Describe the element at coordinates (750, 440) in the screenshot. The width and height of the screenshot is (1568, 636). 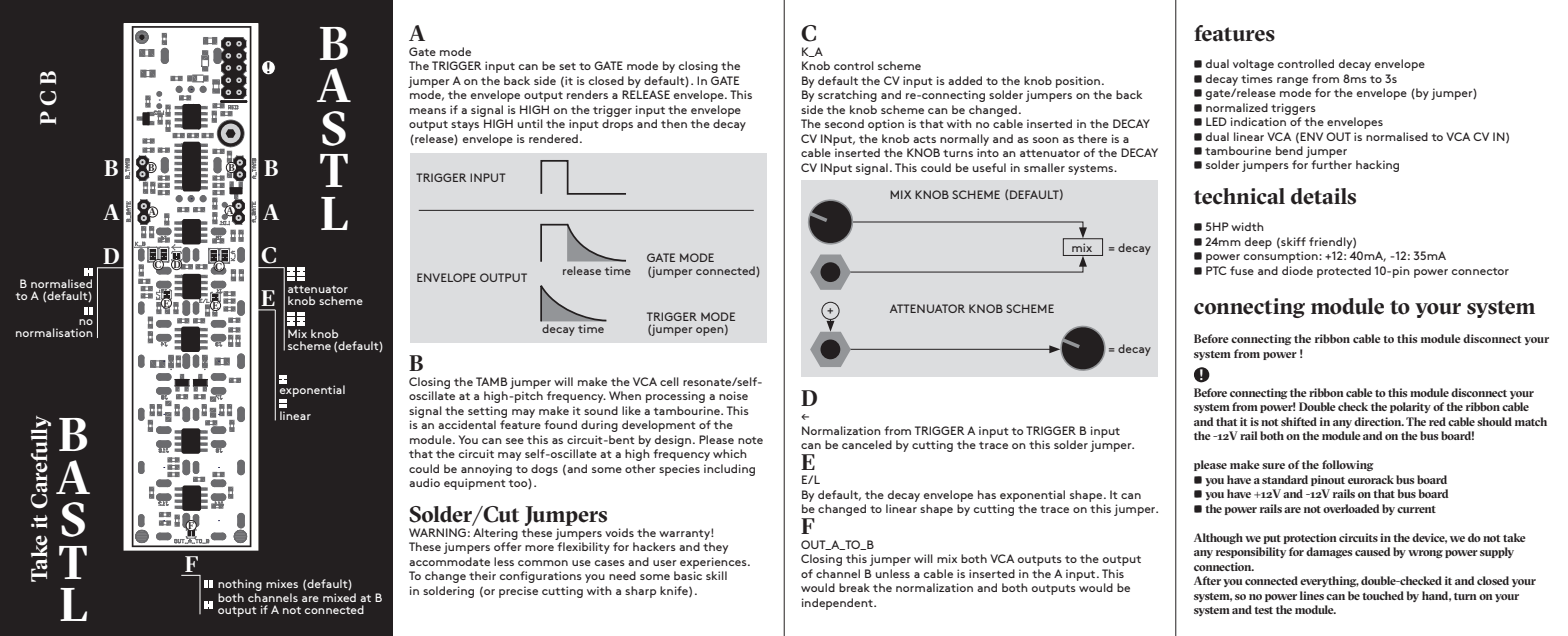
I see `note` at that location.
